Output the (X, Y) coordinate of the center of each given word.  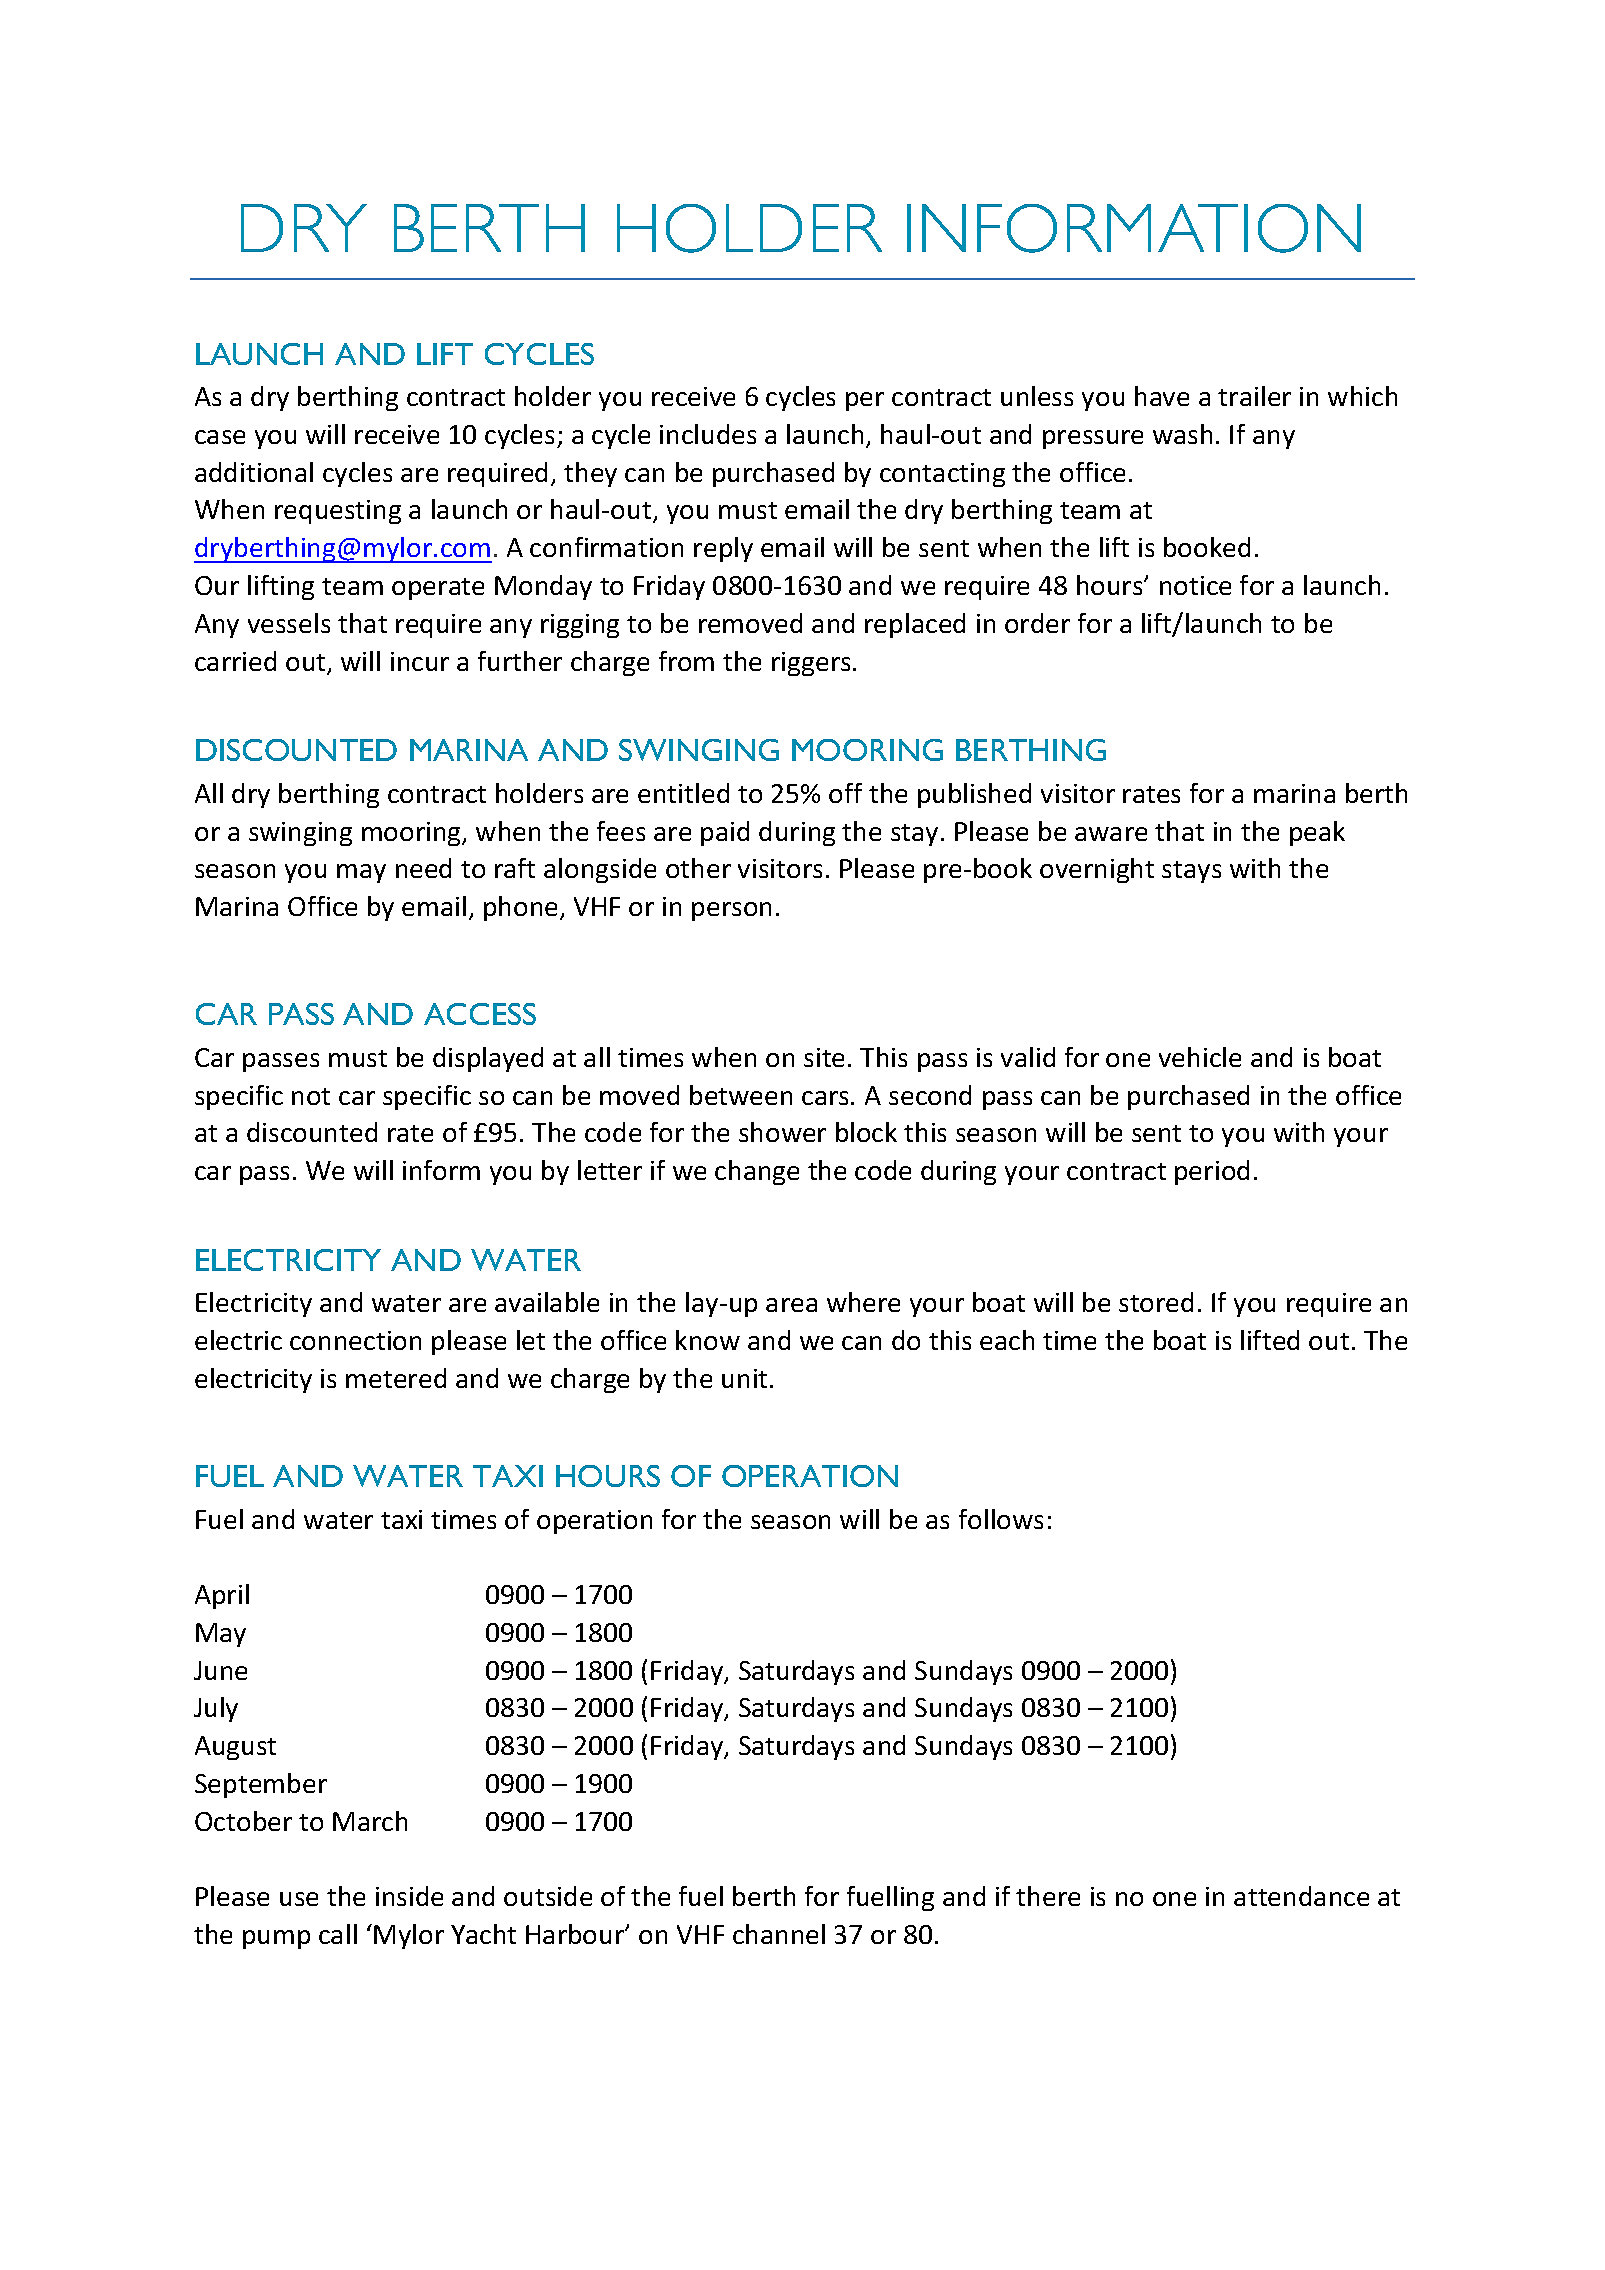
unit (744, 1378)
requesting (338, 512)
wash (1182, 434)
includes (708, 434)
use (299, 1899)
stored (1156, 1302)
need (423, 868)
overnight (1097, 870)
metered (396, 1378)
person (731, 911)
